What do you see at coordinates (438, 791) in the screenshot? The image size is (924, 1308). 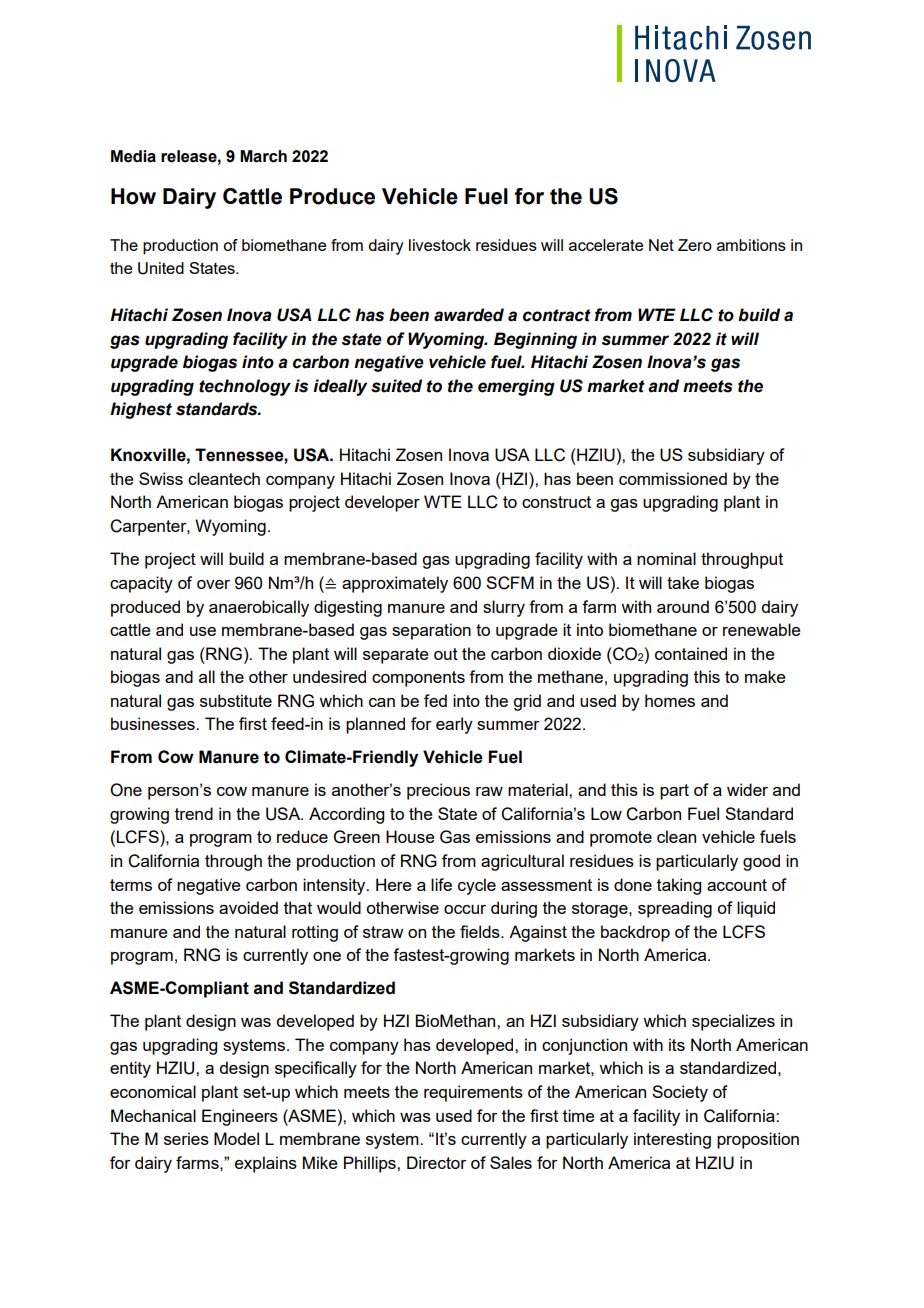 I see `precious` at bounding box center [438, 791].
